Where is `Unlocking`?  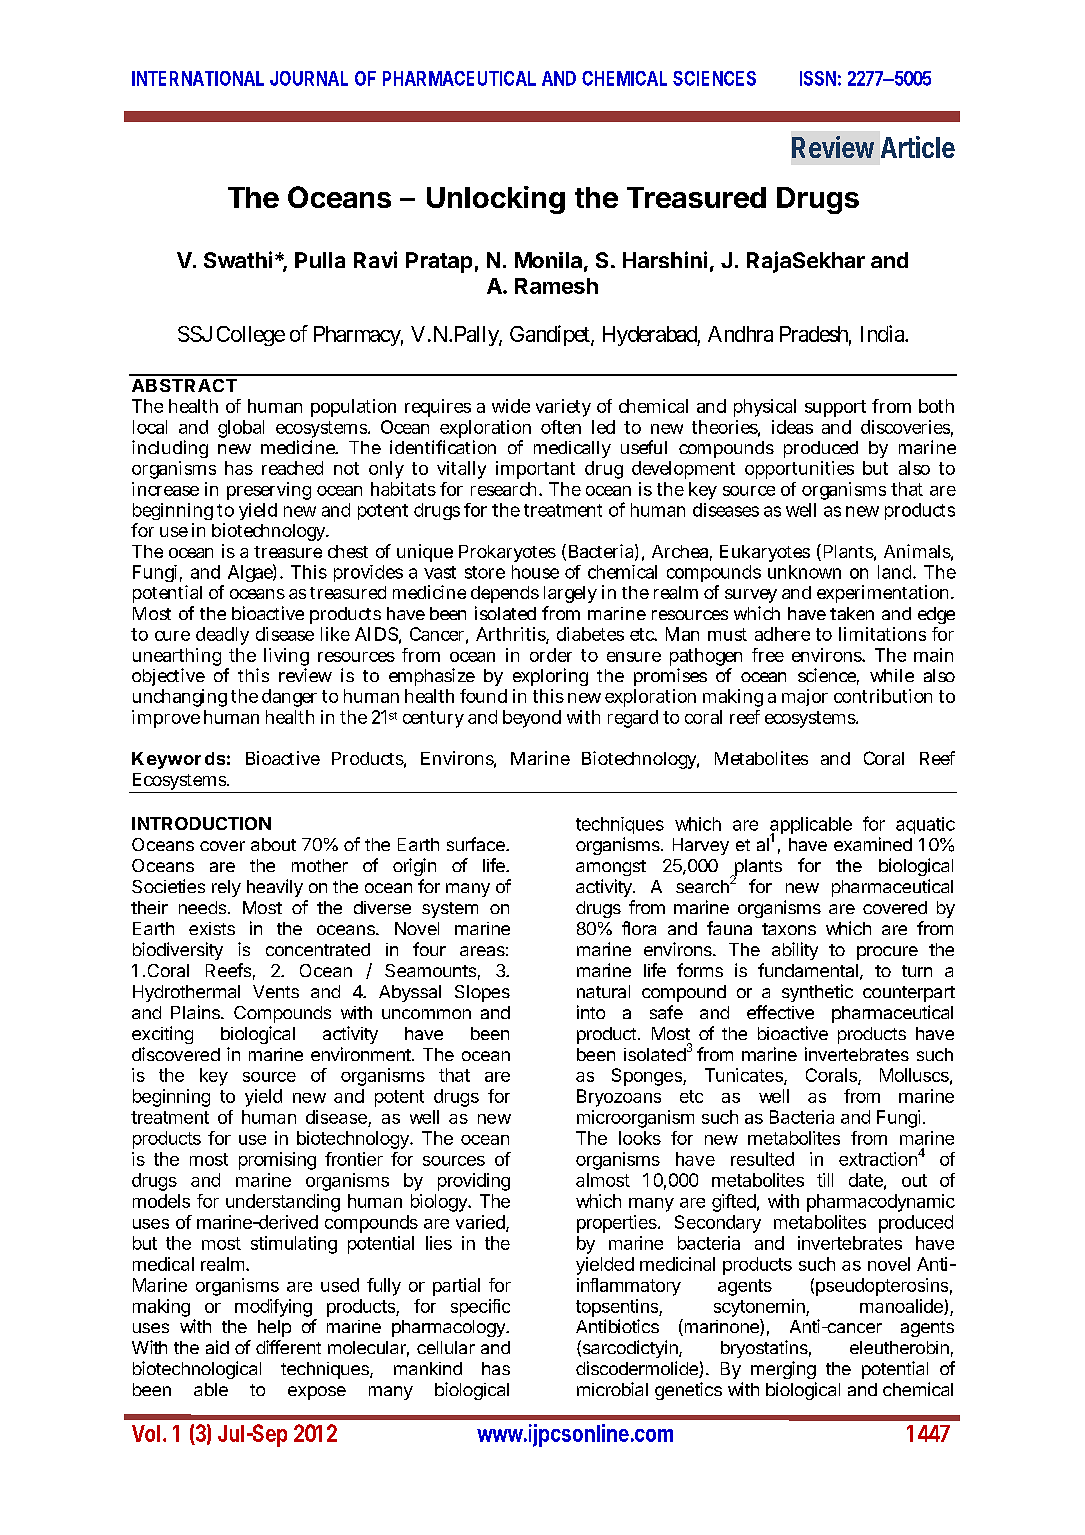
Unlocking is located at coordinates (496, 200).
